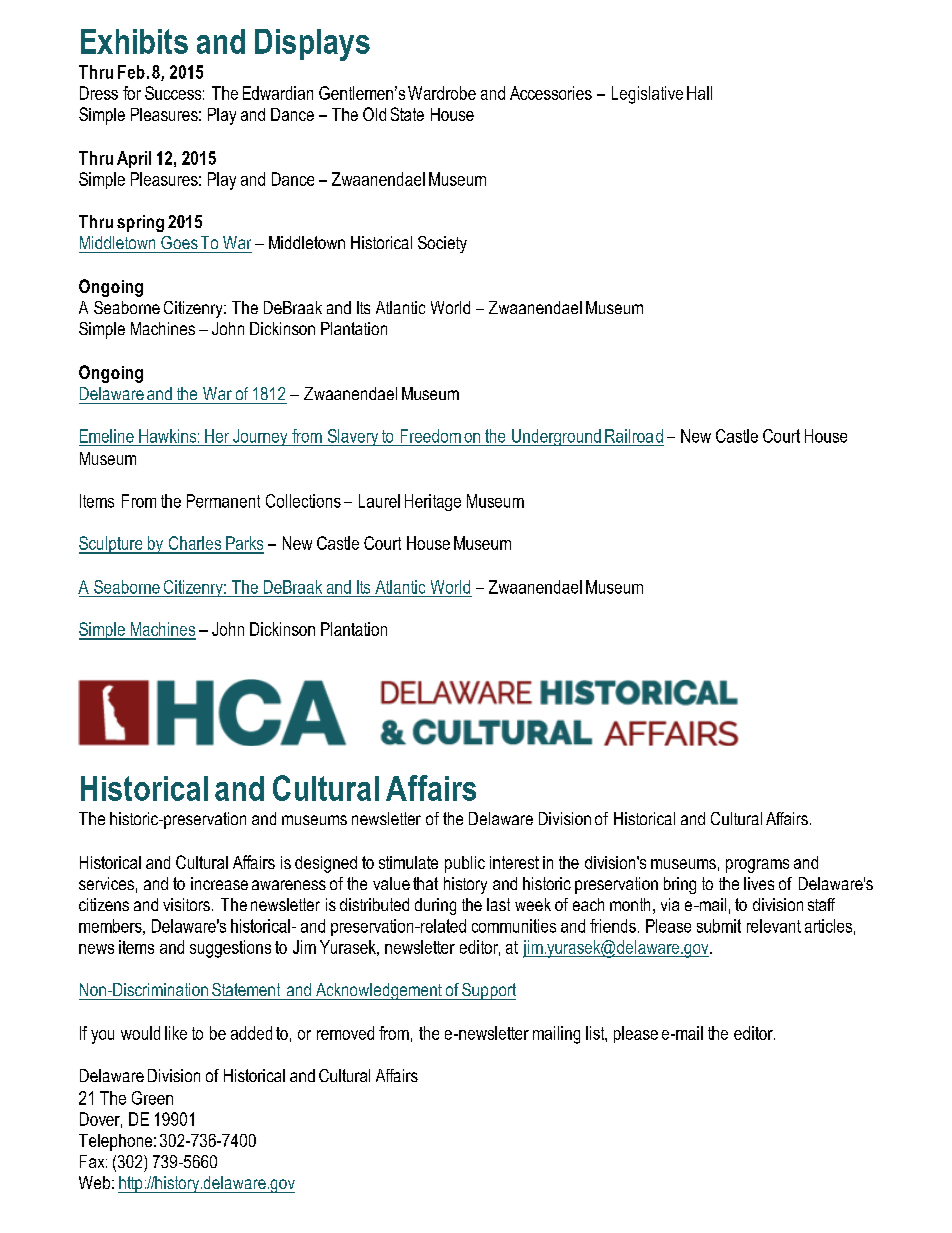 The height and width of the page is (1233, 952). Describe the element at coordinates (131, 72) in the page. I see `Feb` at that location.
